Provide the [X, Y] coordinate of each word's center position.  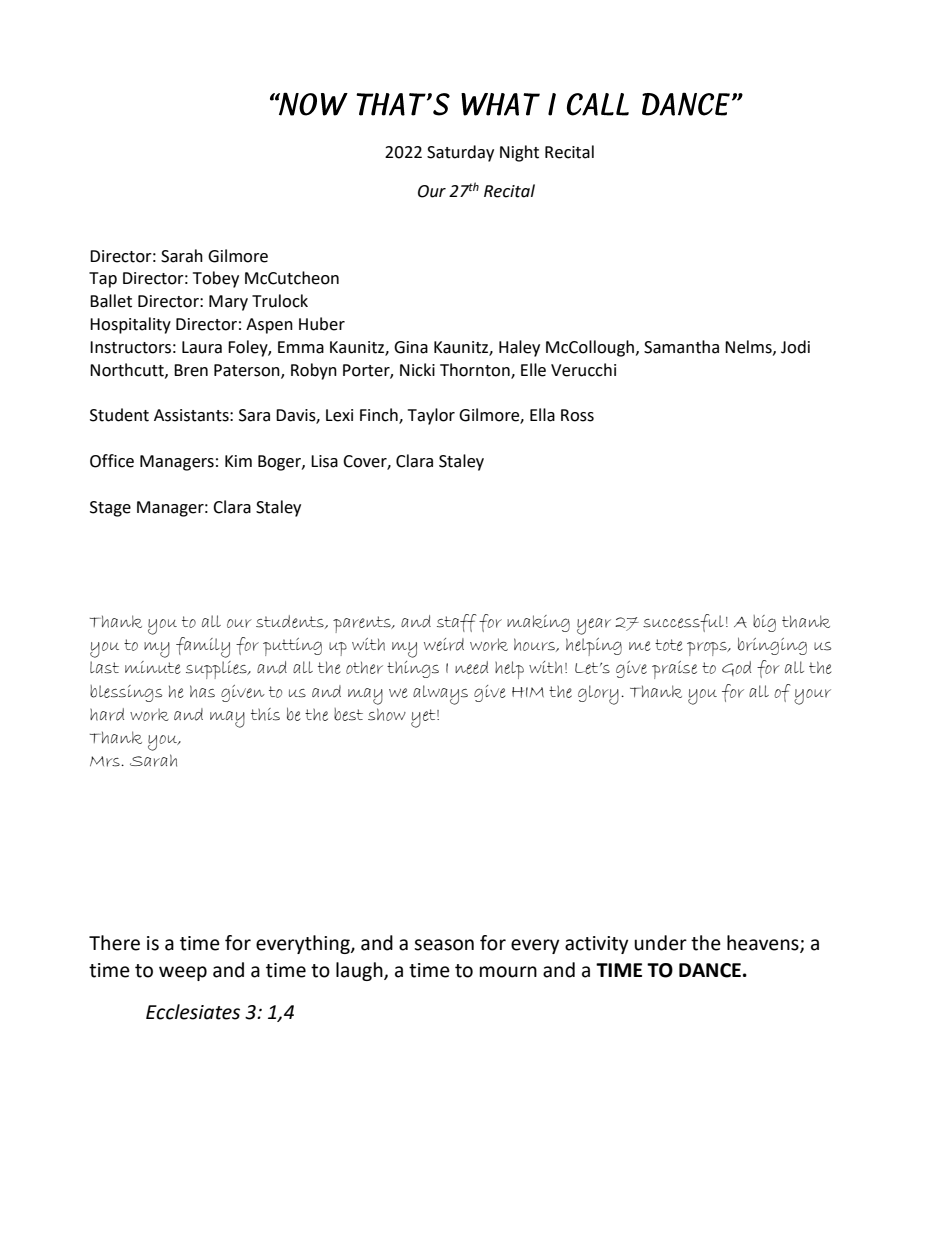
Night [519, 153]
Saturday [460, 153]
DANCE [710, 970]
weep [183, 973]
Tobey [216, 279]
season [444, 945]
